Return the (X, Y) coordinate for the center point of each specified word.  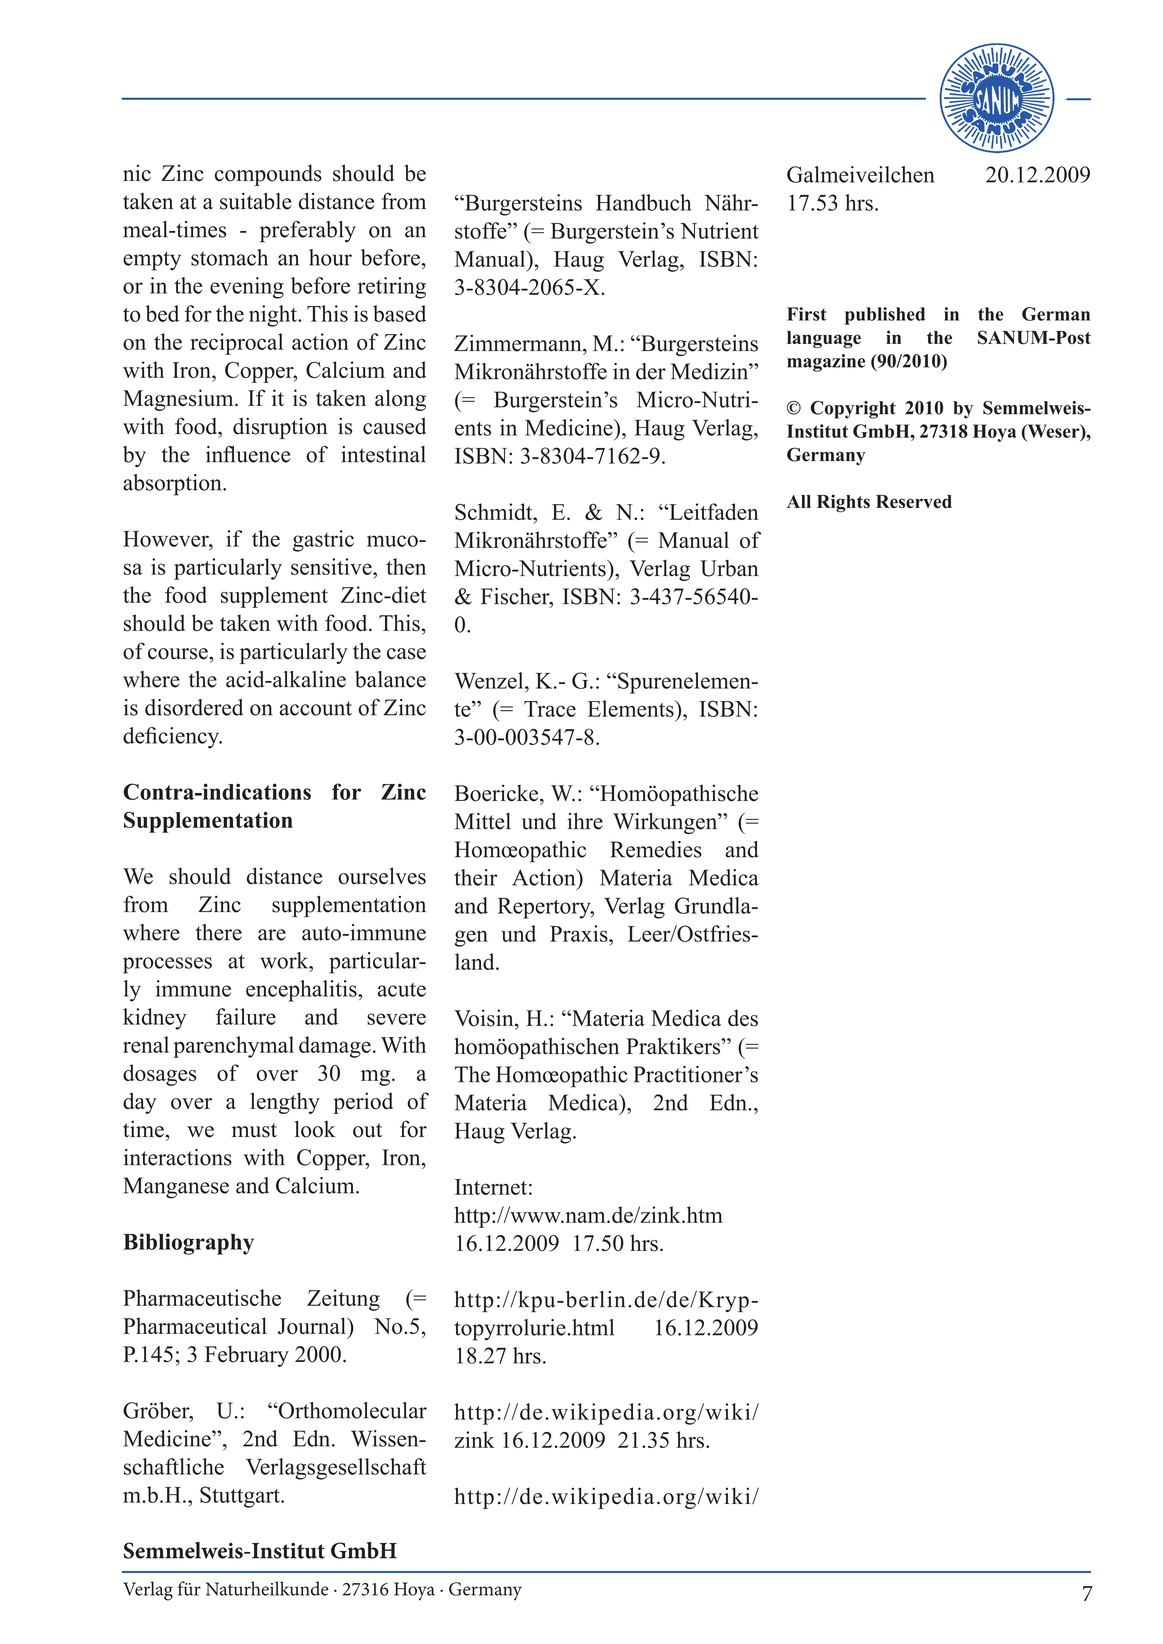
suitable (256, 201)
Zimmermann (519, 343)
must (254, 1130)
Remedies (656, 849)
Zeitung (343, 1300)
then (406, 566)
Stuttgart (241, 1497)
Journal (313, 1326)
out (367, 1130)
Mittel (483, 821)
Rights (843, 503)
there (219, 932)
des (743, 1018)
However (167, 539)
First (806, 314)
